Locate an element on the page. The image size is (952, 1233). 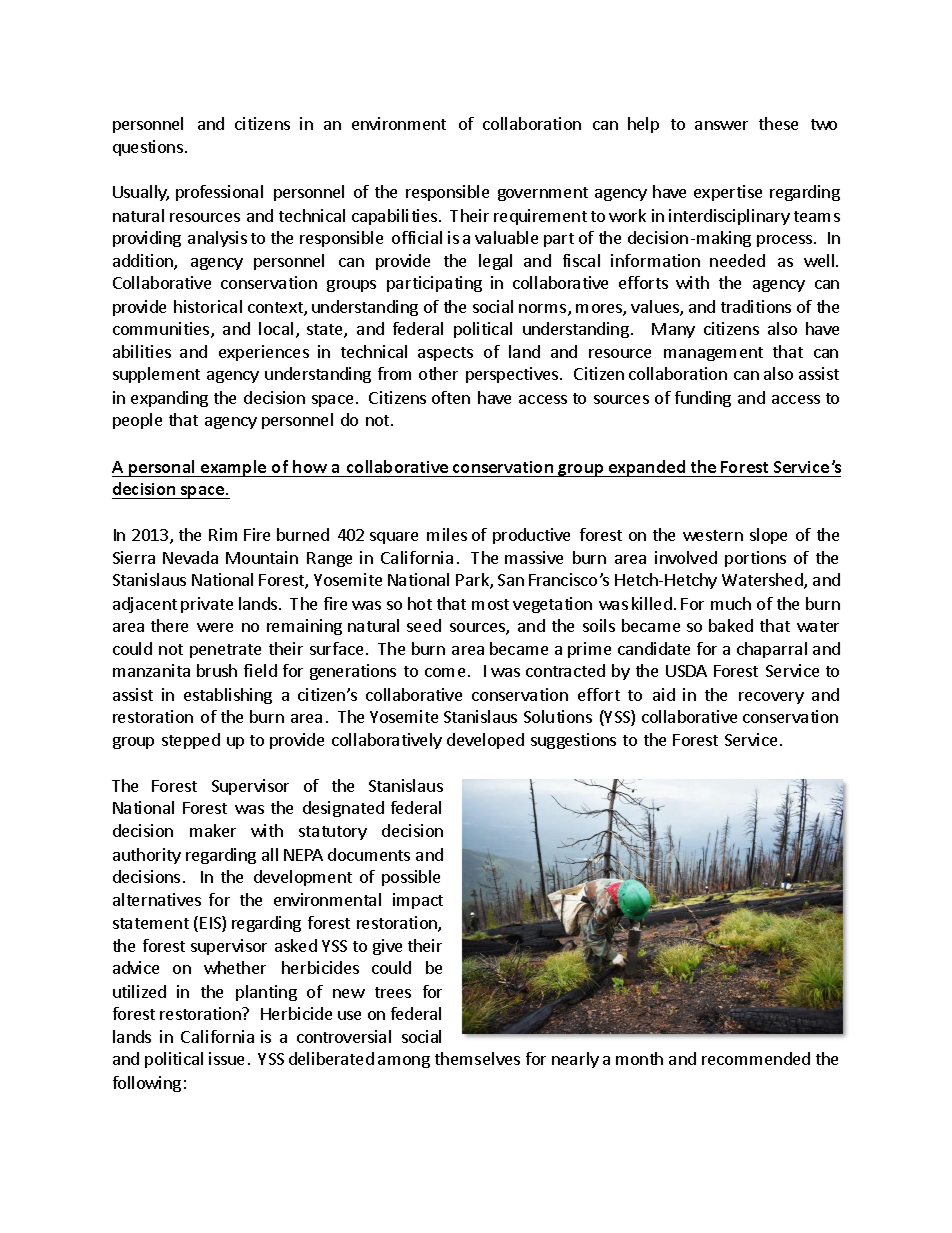
most is located at coordinates (490, 604).
